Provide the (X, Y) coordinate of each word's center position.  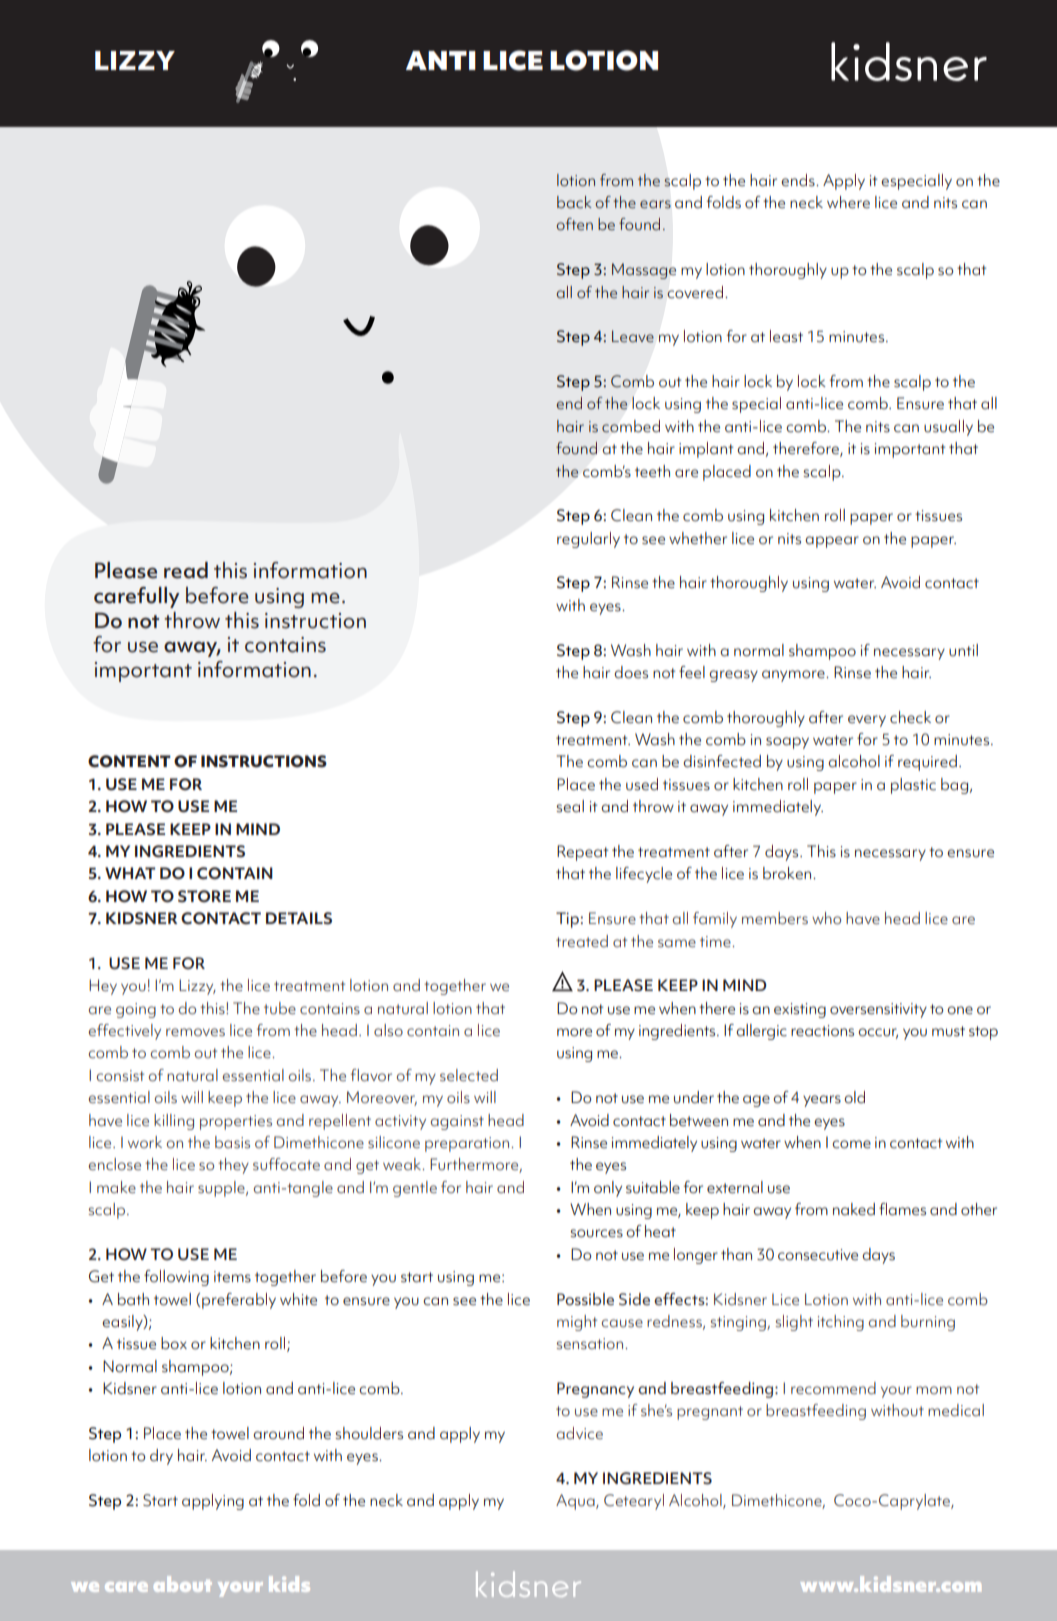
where (848, 202)
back (574, 202)
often (574, 224)
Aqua (576, 1502)
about (183, 1584)
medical (956, 1410)
